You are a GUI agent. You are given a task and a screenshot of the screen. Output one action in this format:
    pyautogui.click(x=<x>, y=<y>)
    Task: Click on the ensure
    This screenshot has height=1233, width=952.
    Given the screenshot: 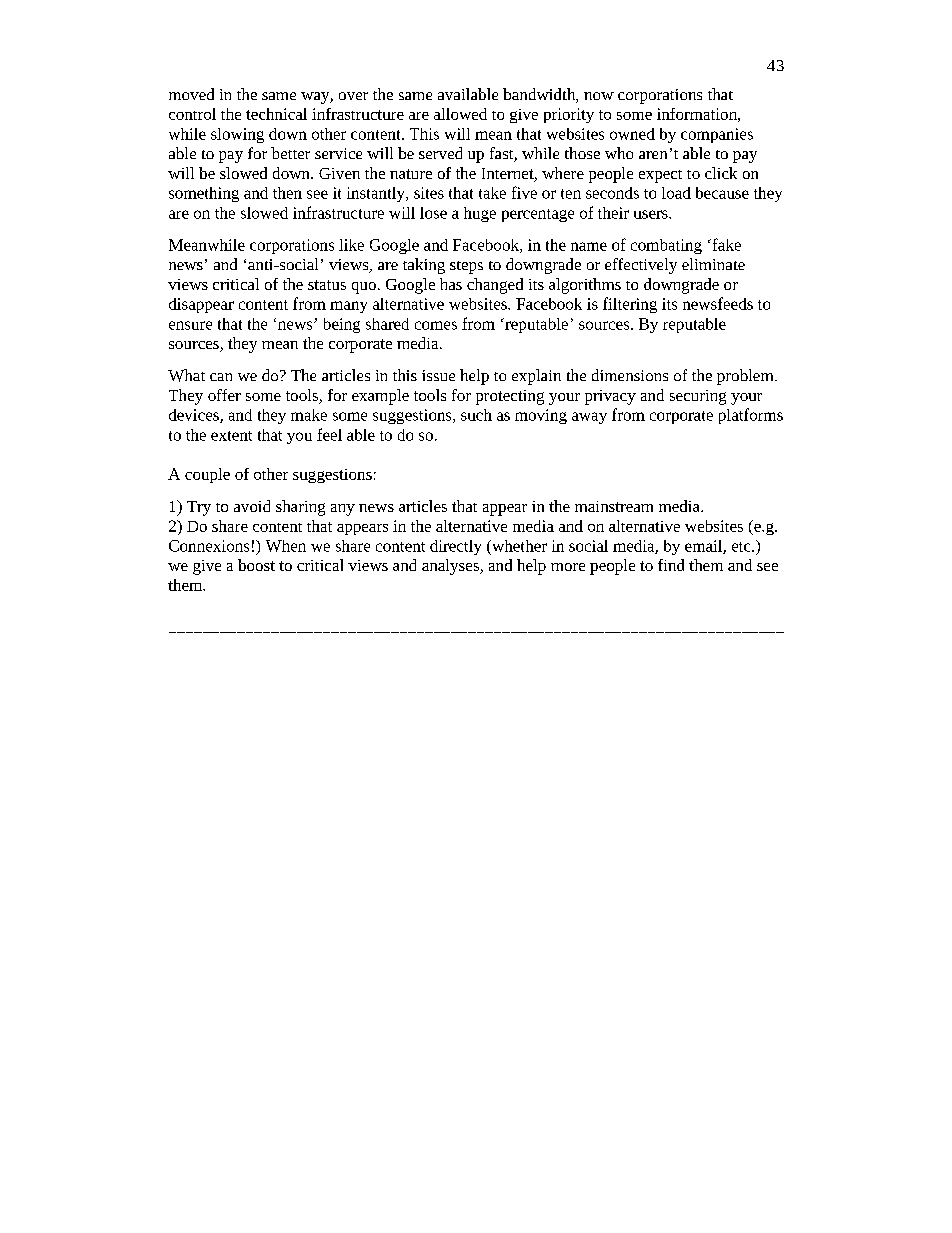 What is the action you would take?
    pyautogui.click(x=190, y=325)
